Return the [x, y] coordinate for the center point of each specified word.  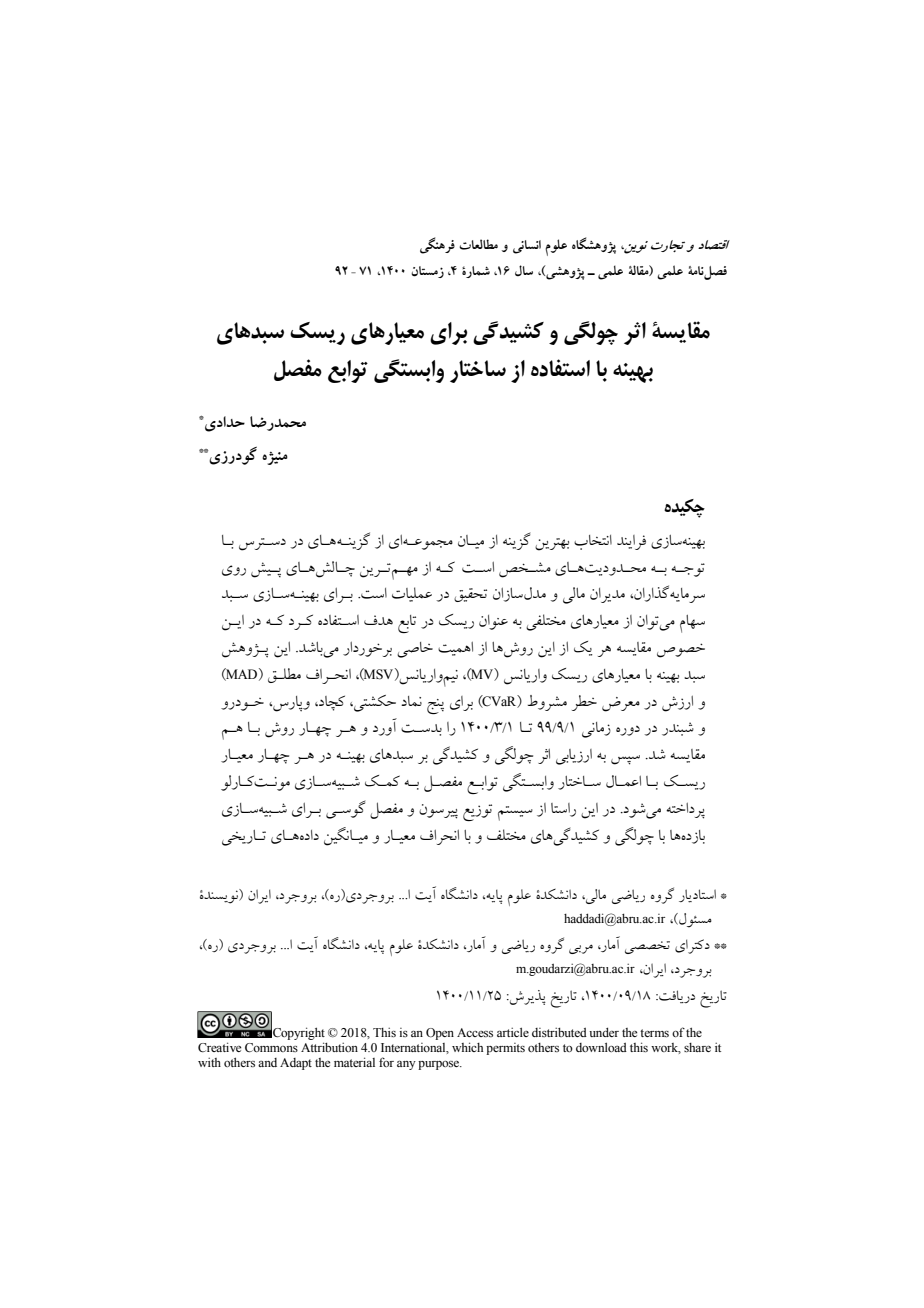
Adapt [296, 1064]
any [406, 1065]
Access [475, 1032]
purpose [440, 1065]
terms [654, 1033]
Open [440, 1034]
